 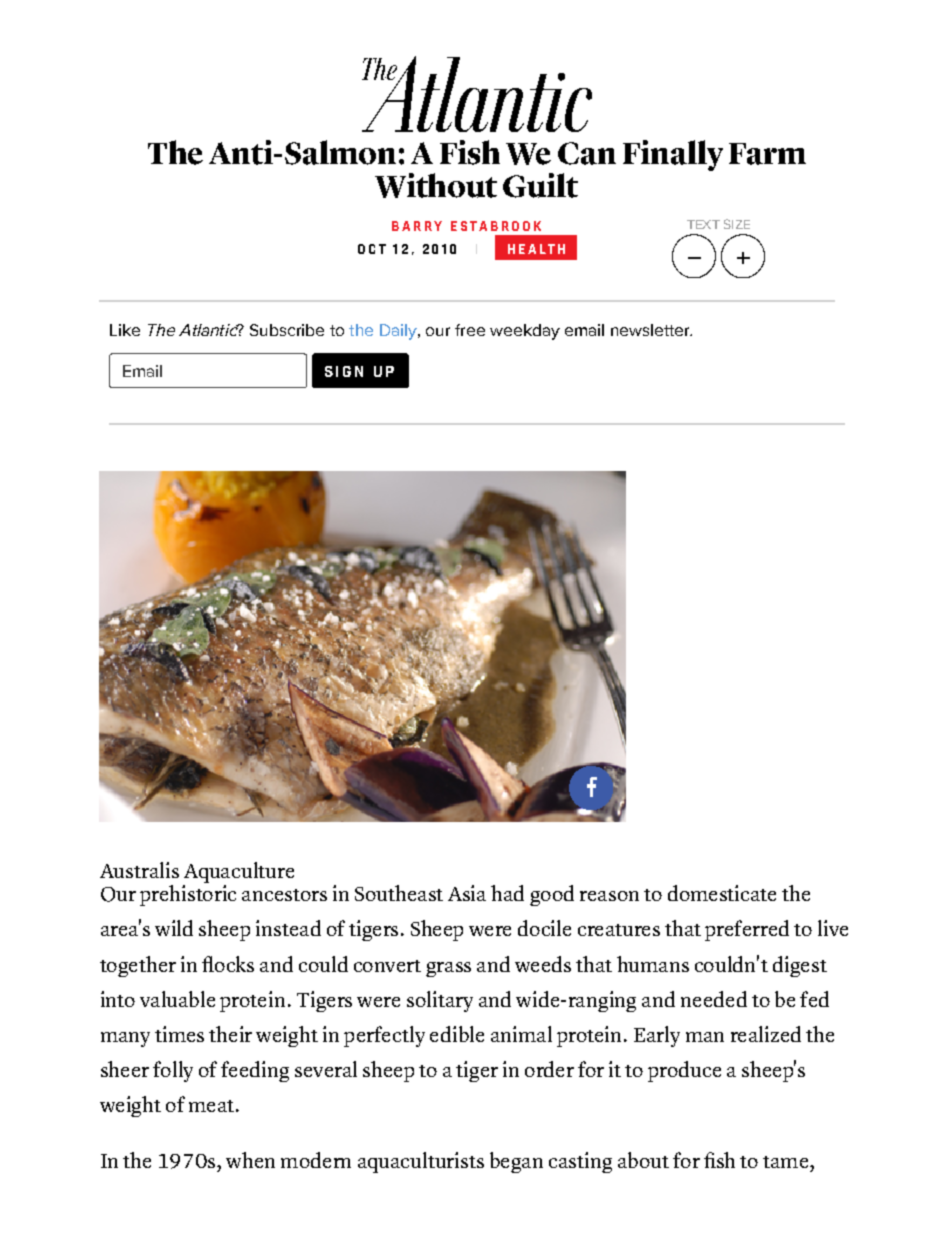 I want to click on SIGN, so click(x=344, y=371).
